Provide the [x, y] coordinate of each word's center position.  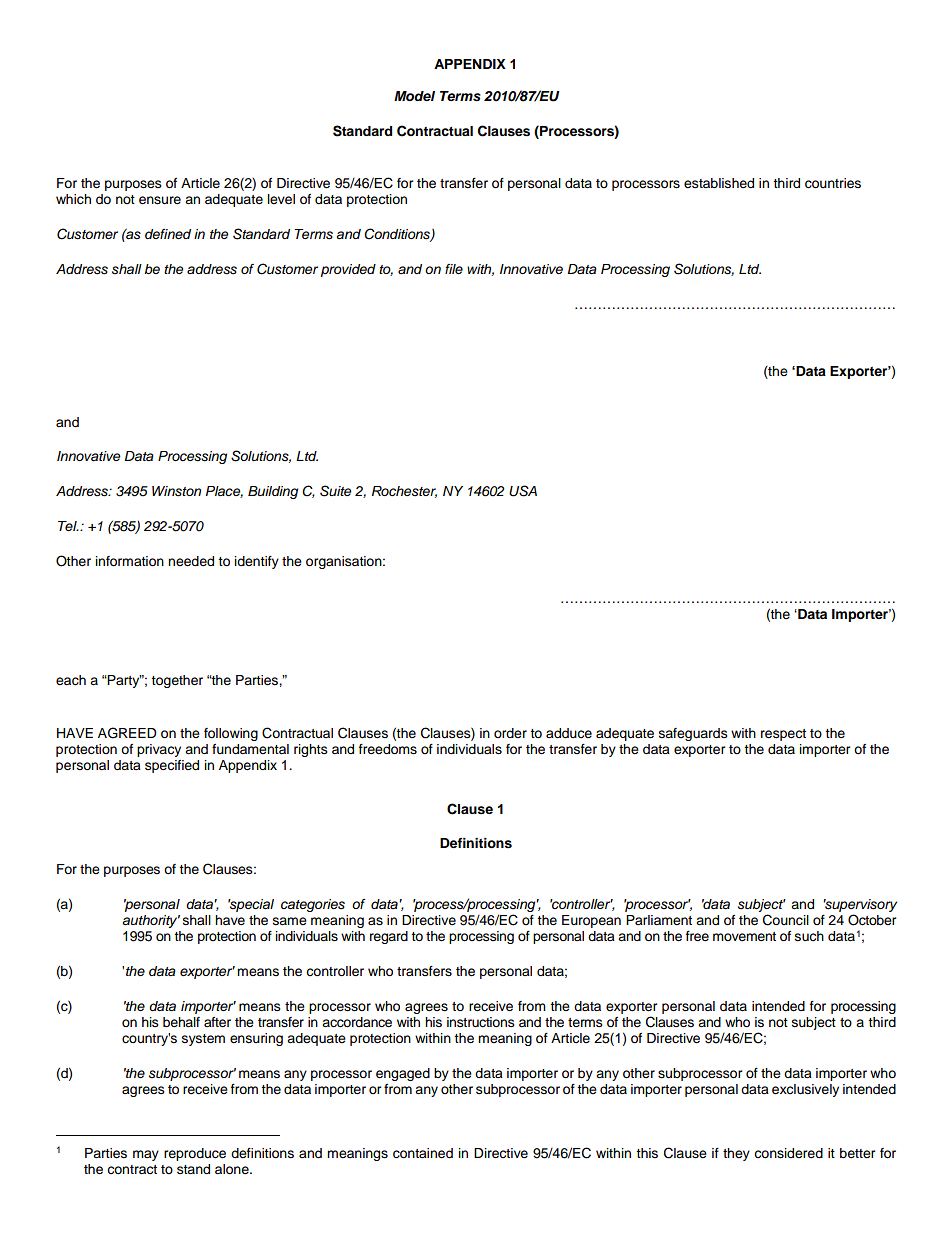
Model [414, 96]
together [177, 681]
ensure [160, 200]
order [510, 733]
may [146, 1155]
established [719, 183]
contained [423, 1153]
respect [783, 735]
